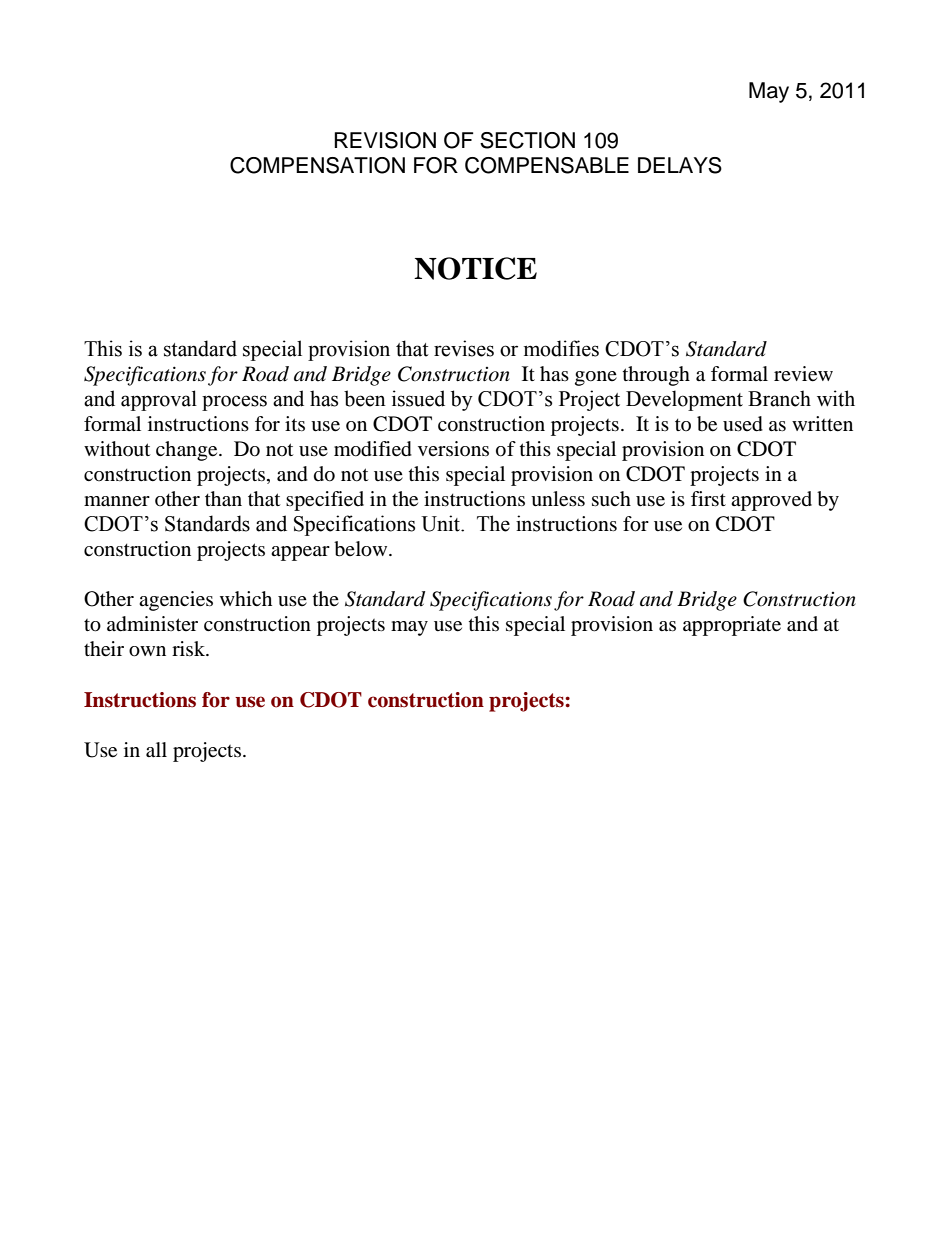 This screenshot has width=952, height=1233. What do you see at coordinates (188, 451) in the screenshot?
I see `change` at bounding box center [188, 451].
